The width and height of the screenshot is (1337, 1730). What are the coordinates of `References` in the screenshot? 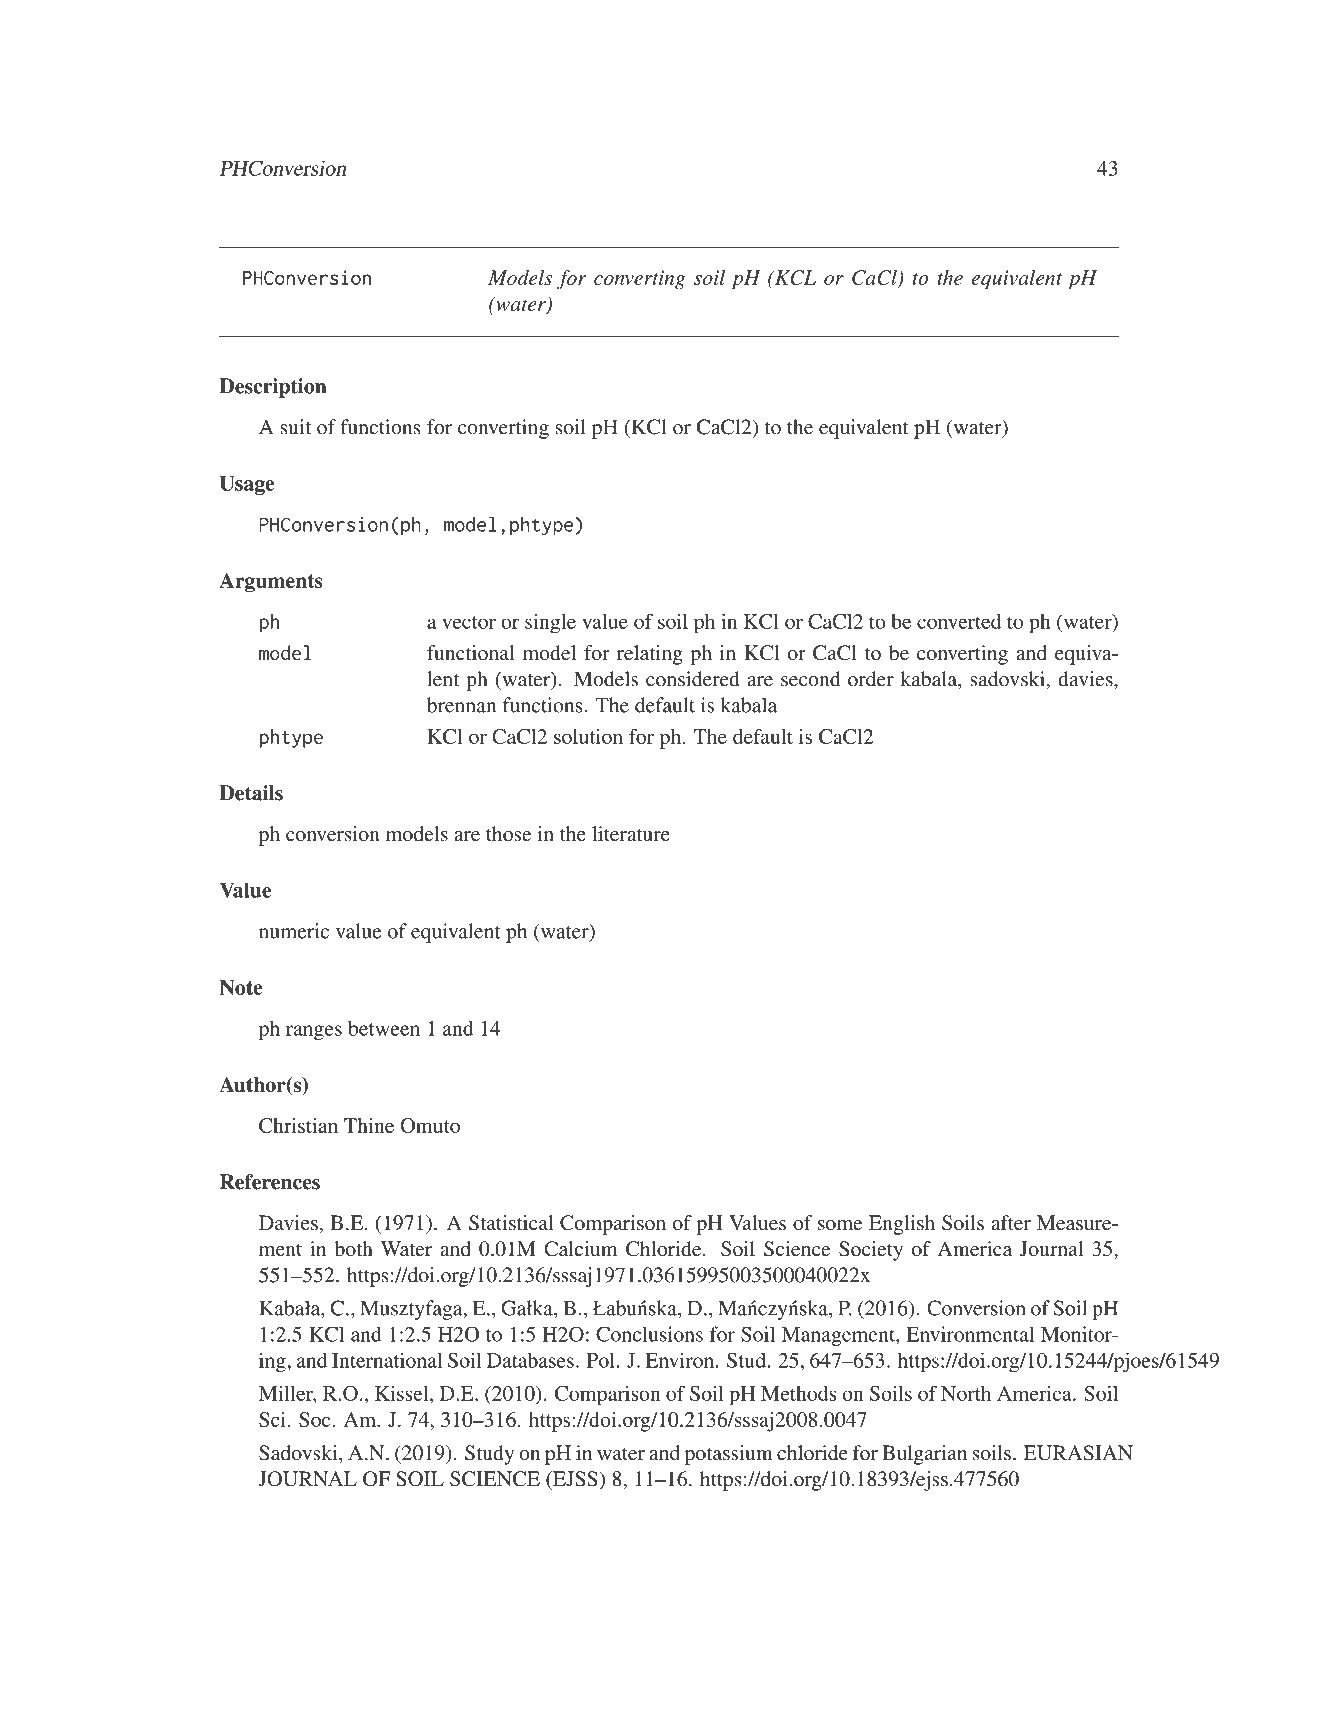 It's located at (270, 1182).
